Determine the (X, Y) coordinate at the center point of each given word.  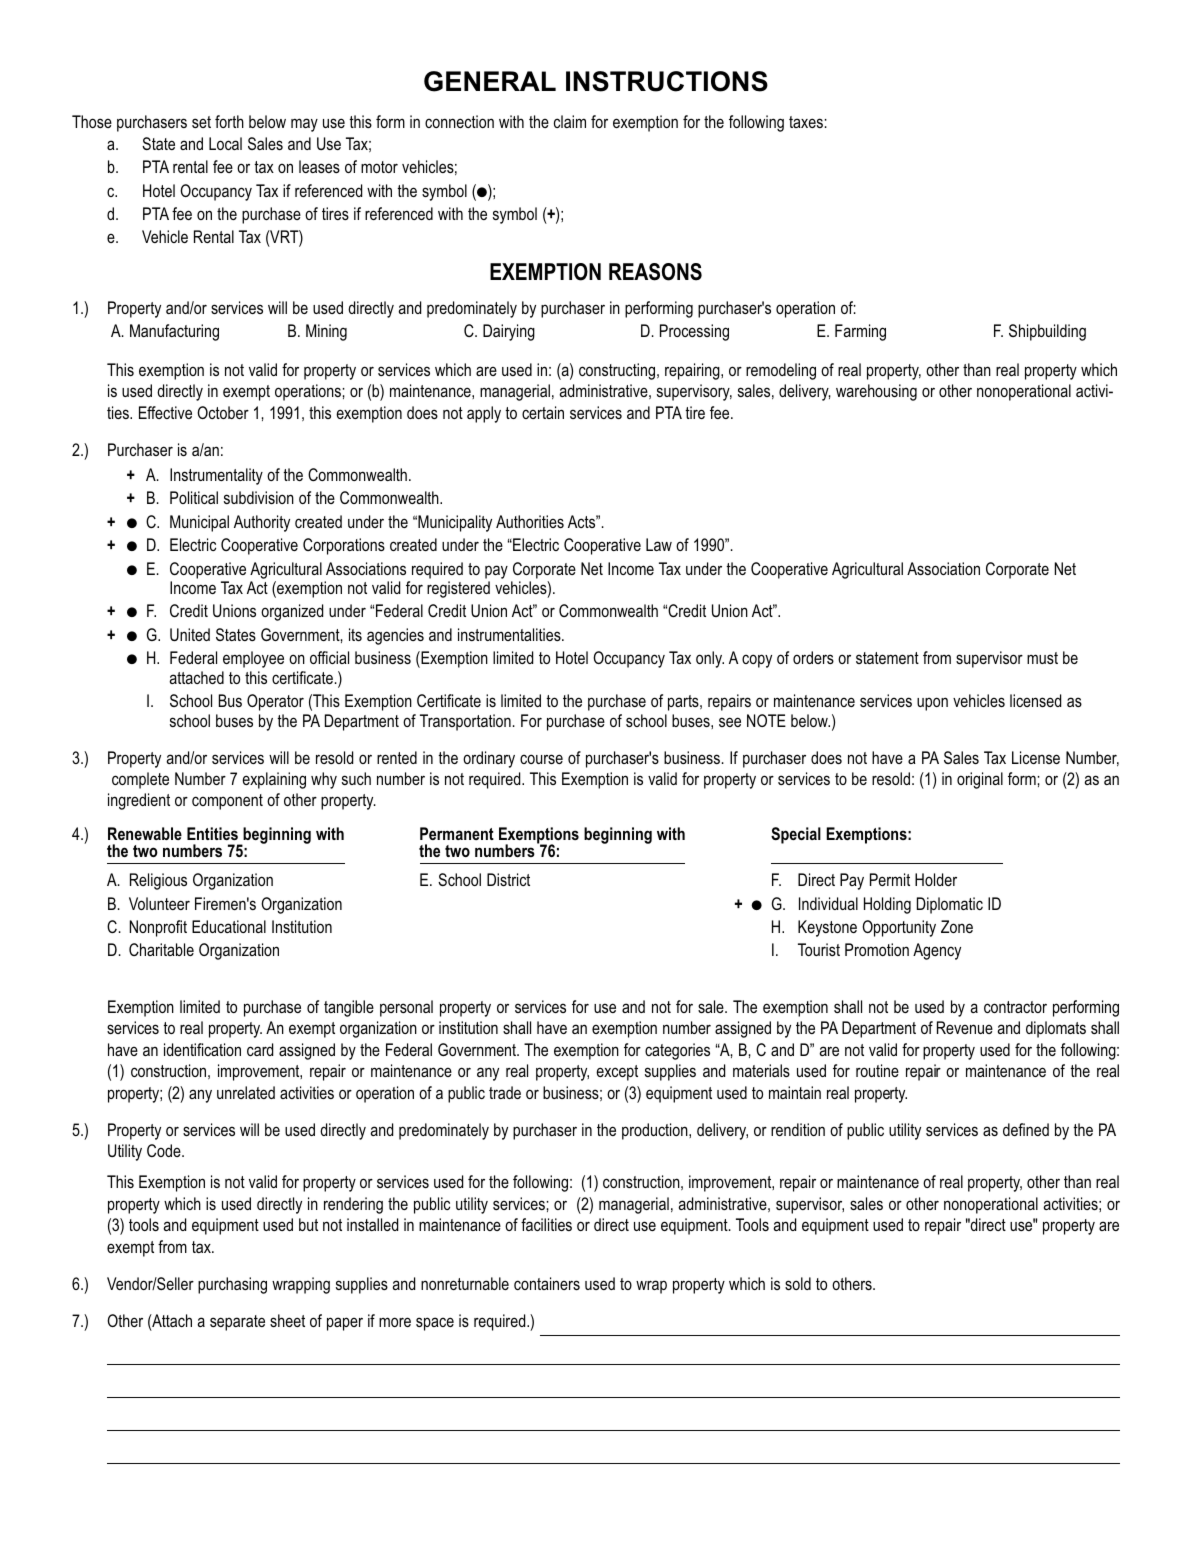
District (508, 879)
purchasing (232, 1285)
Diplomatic (950, 905)
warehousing (876, 392)
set (201, 122)
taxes (806, 122)
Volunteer (159, 903)
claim (570, 121)
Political (194, 497)
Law (659, 544)
